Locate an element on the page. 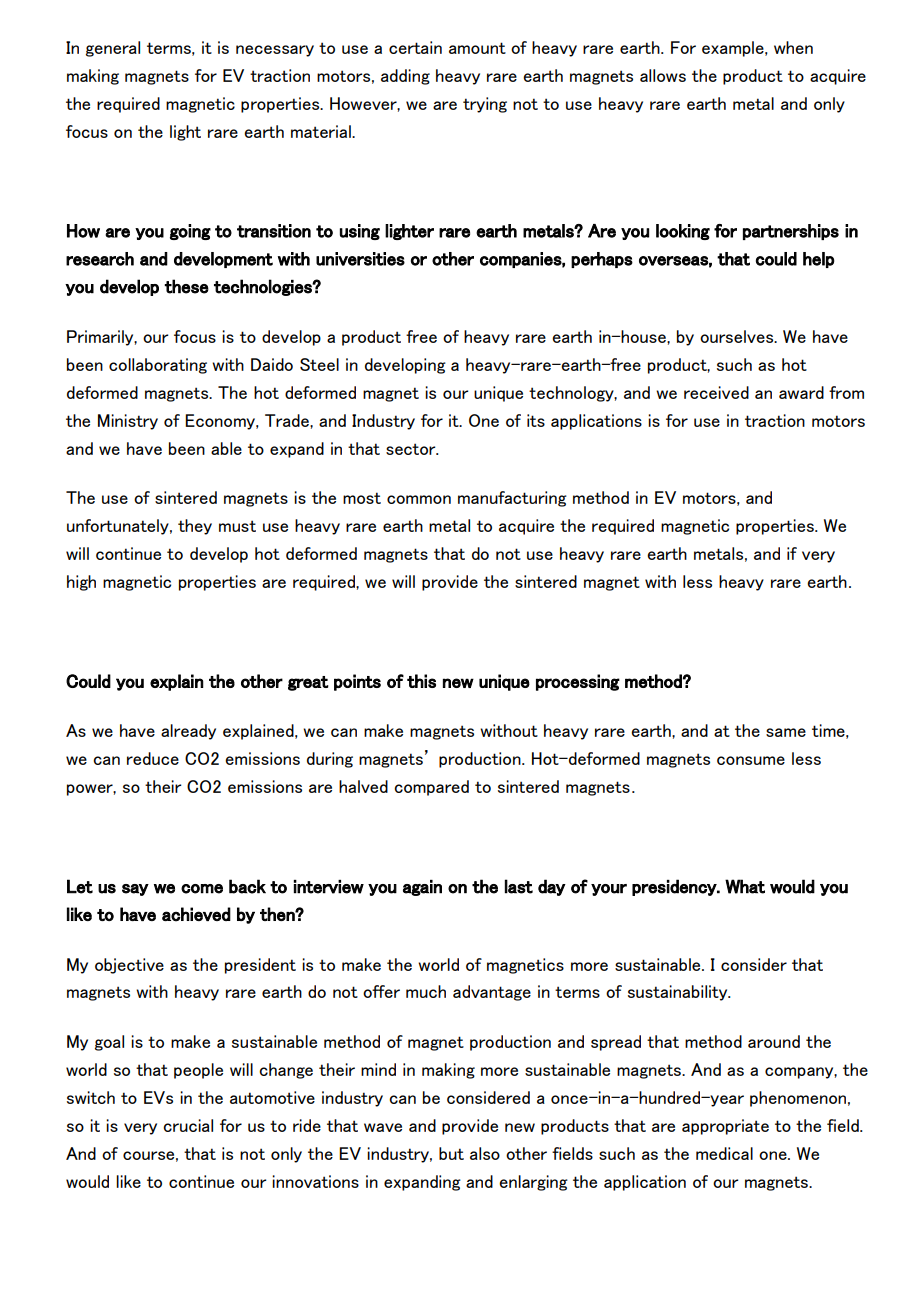 This image has height=1308, width=924. trying is located at coordinates (485, 105).
